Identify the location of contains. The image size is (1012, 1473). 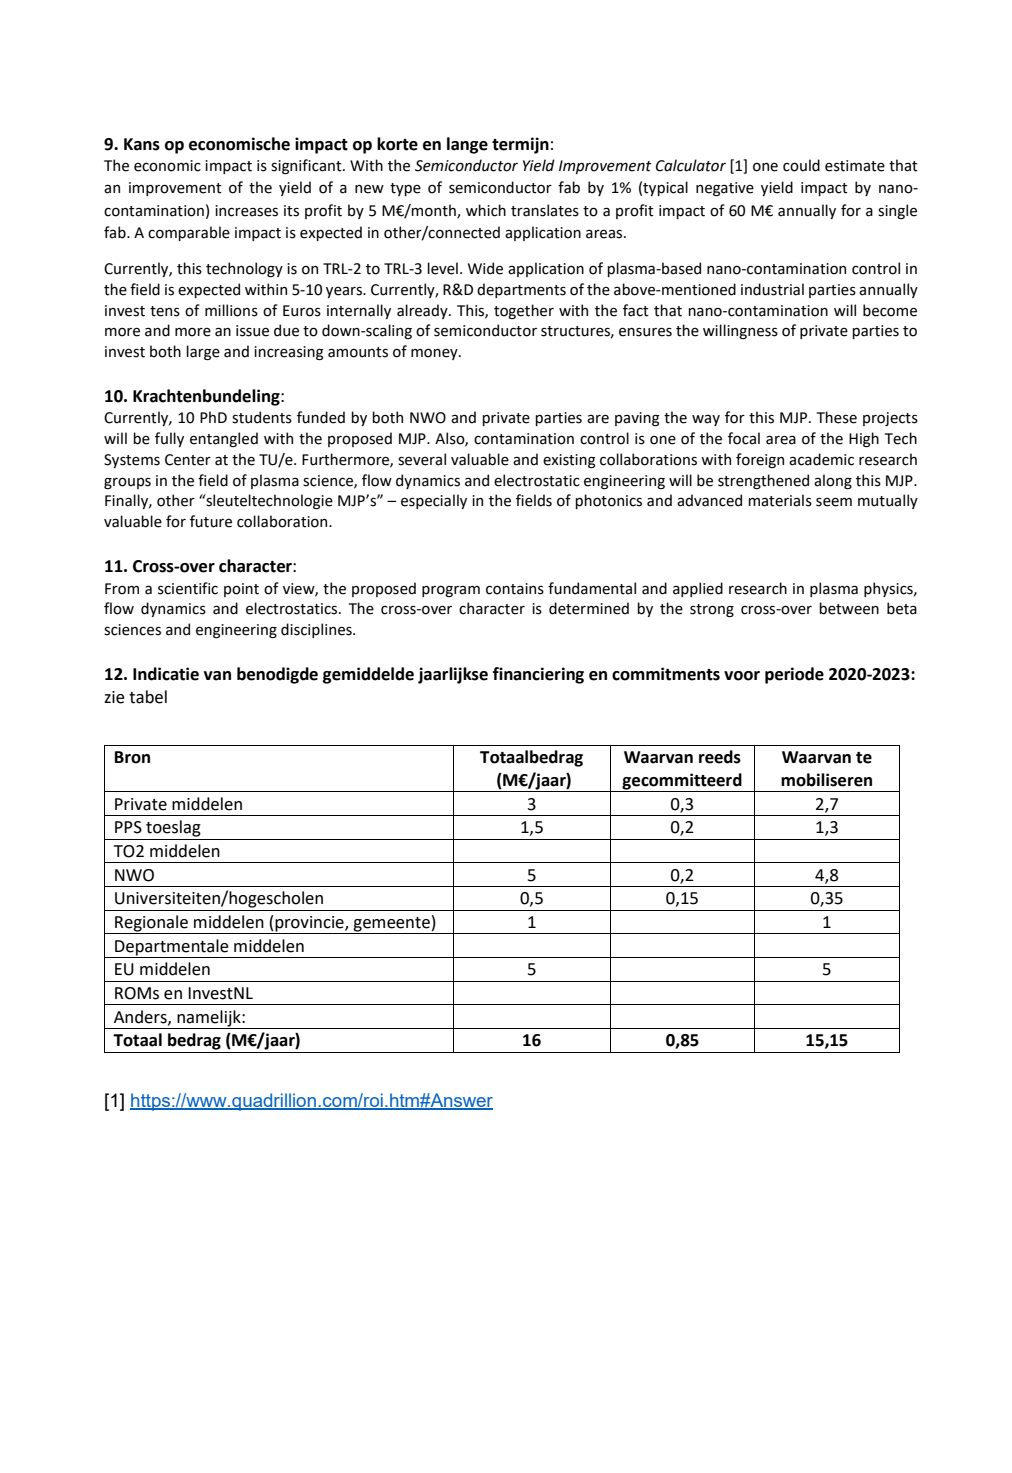
(515, 589).
